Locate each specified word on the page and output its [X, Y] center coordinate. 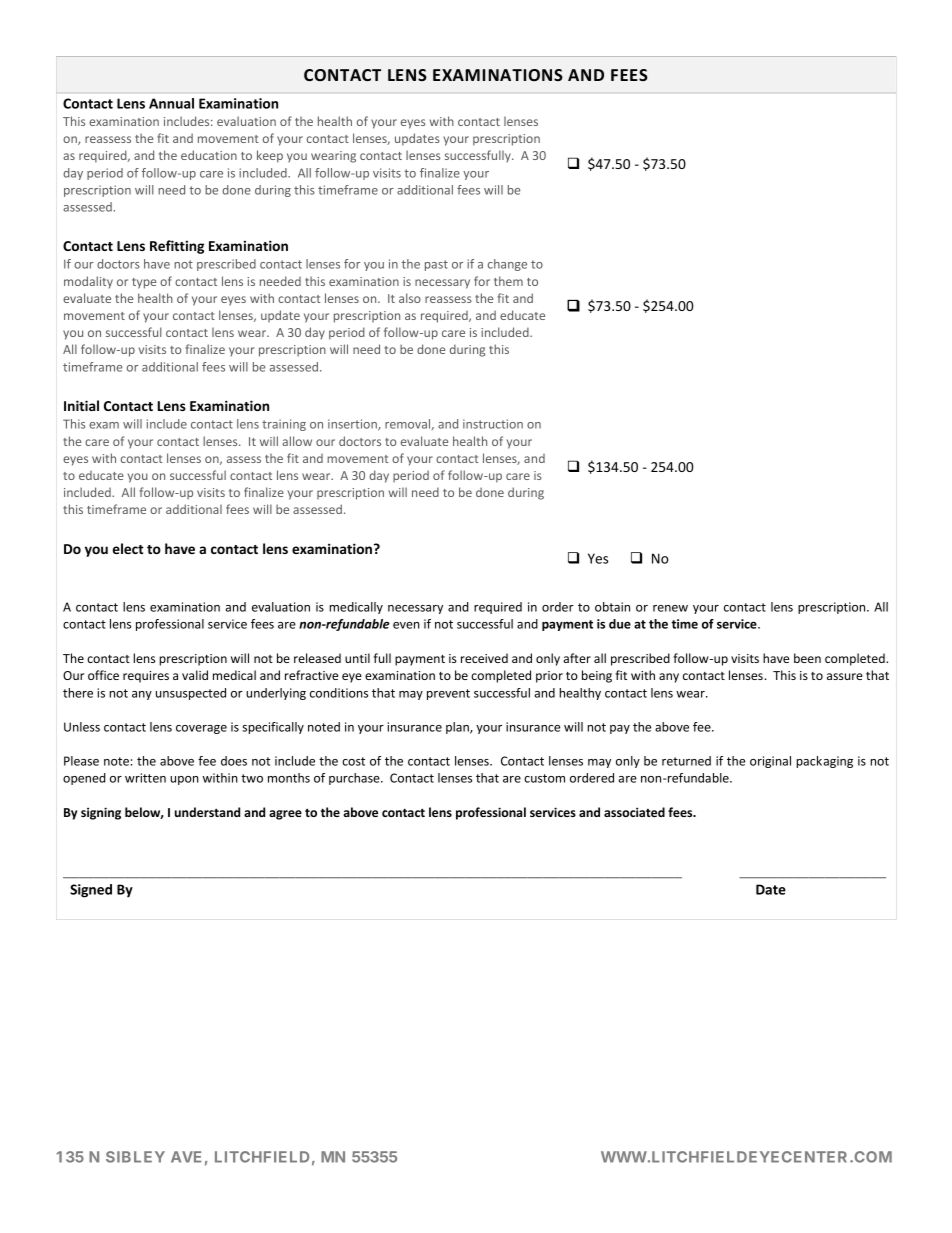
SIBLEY [135, 1157]
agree [285, 815]
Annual [171, 103]
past [436, 265]
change [507, 265]
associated [634, 812]
